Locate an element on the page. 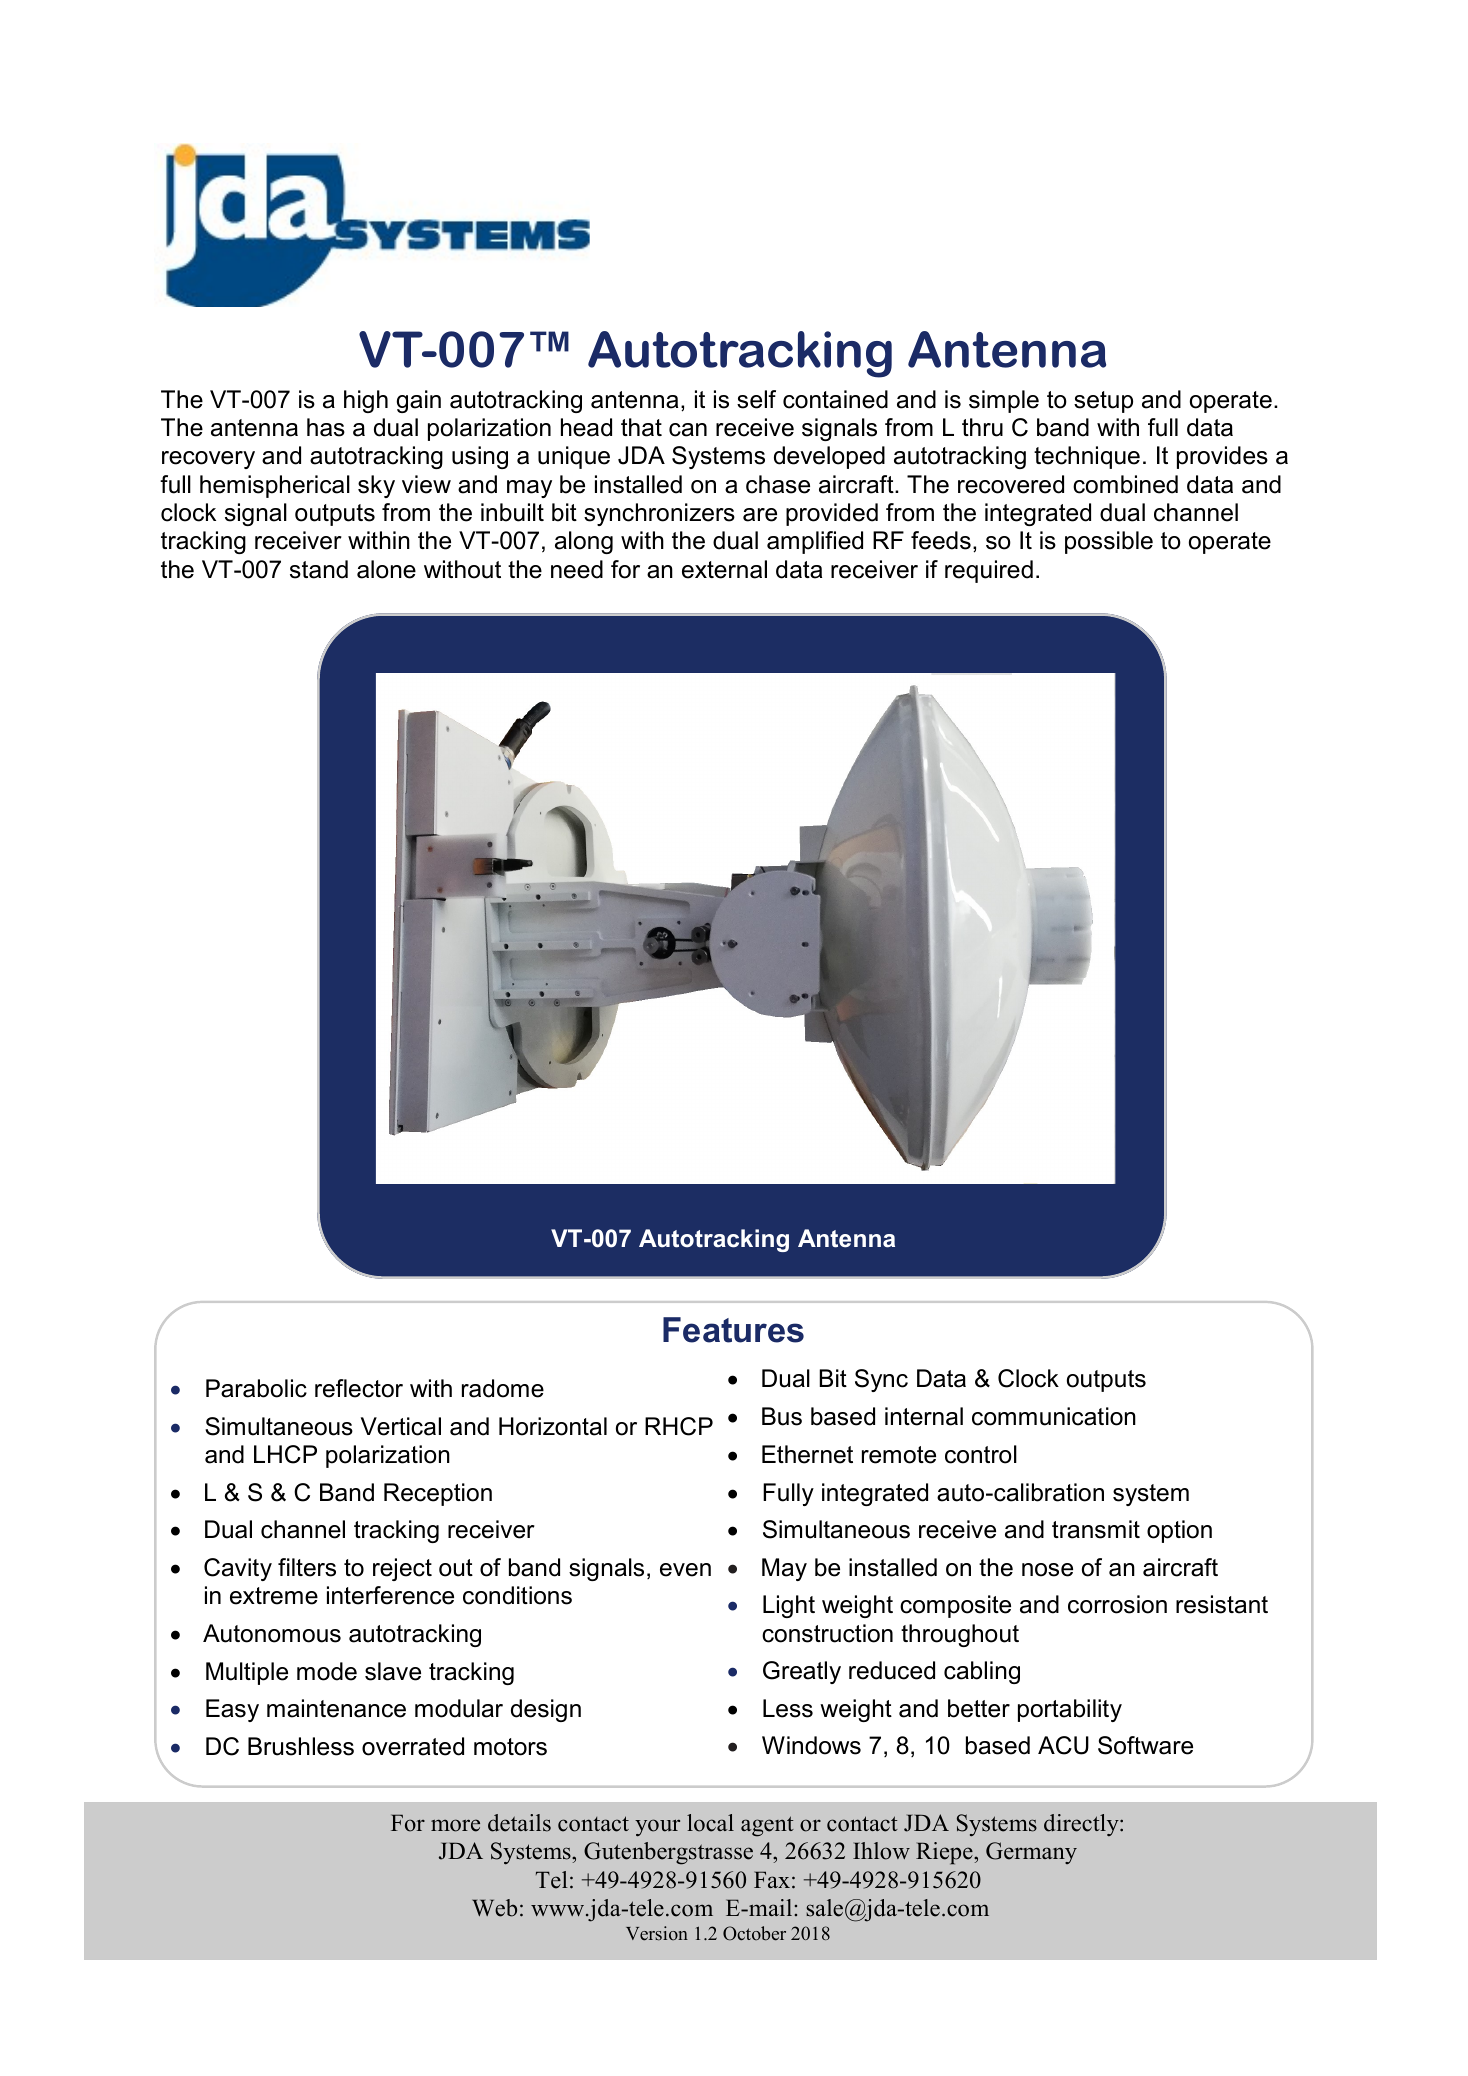 The width and height of the image is (1468, 2076). October is located at coordinates (754, 1933).
